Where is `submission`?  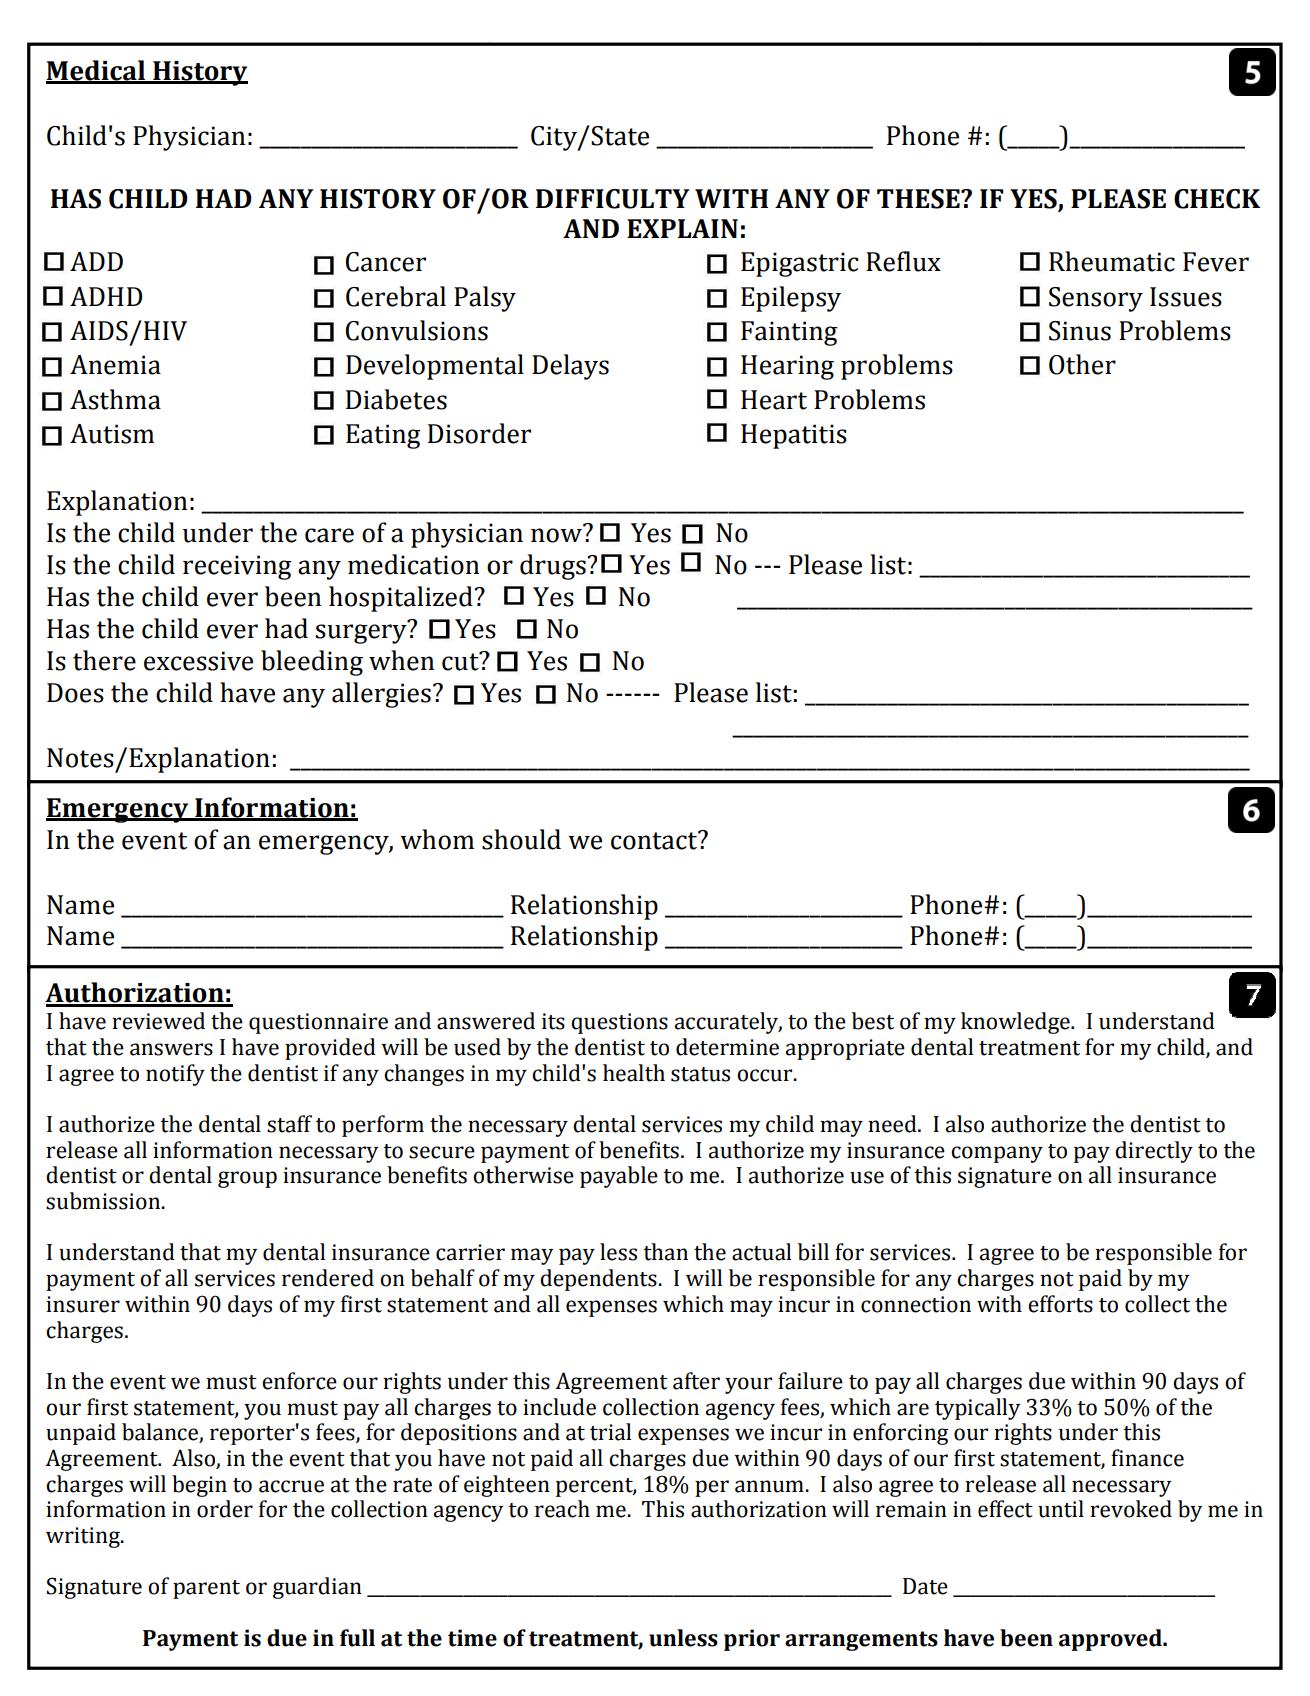
submission is located at coordinates (104, 1201).
